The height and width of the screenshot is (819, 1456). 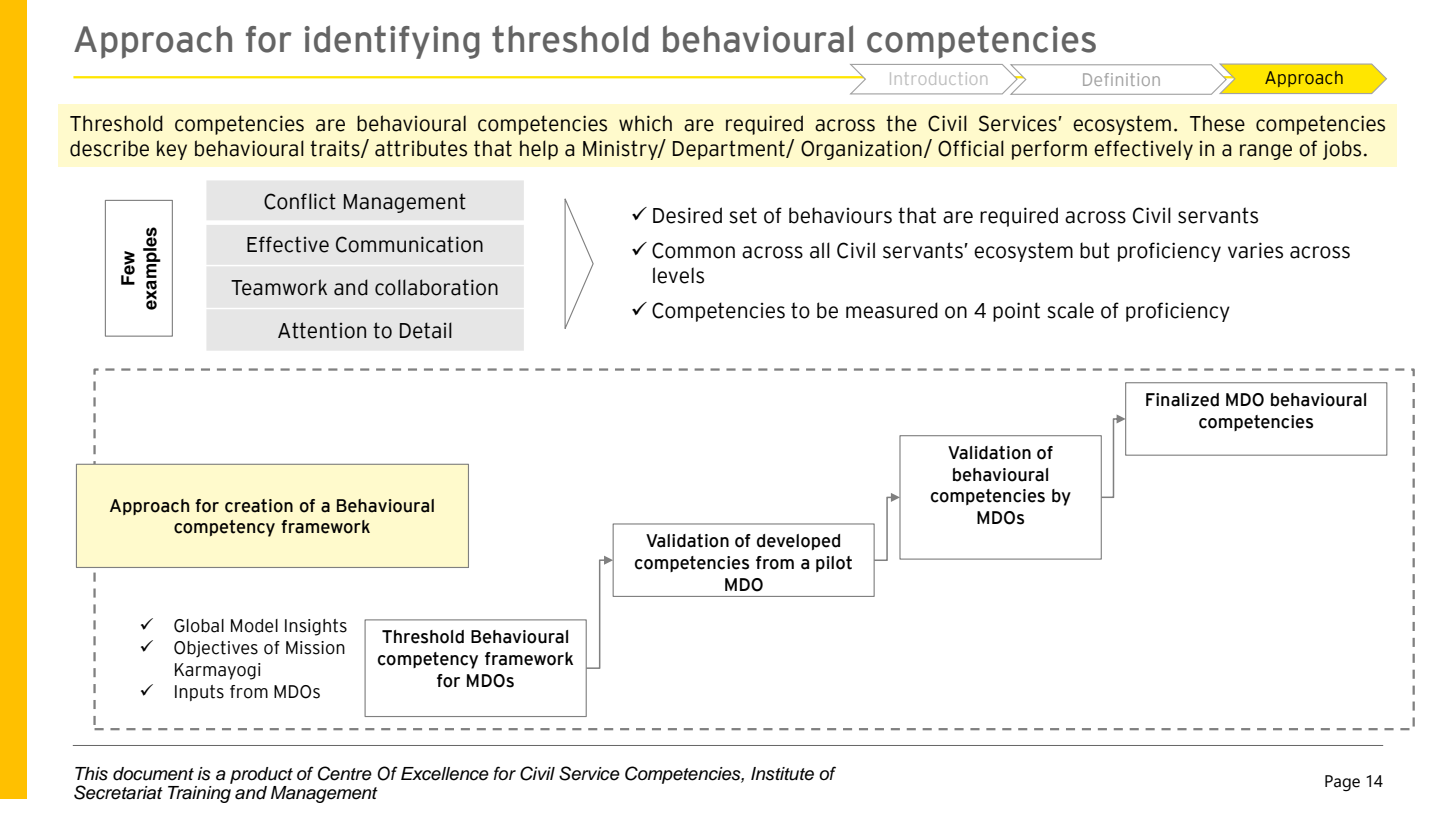 What do you see at coordinates (1121, 79) in the screenshot?
I see `Definition` at bounding box center [1121, 79].
